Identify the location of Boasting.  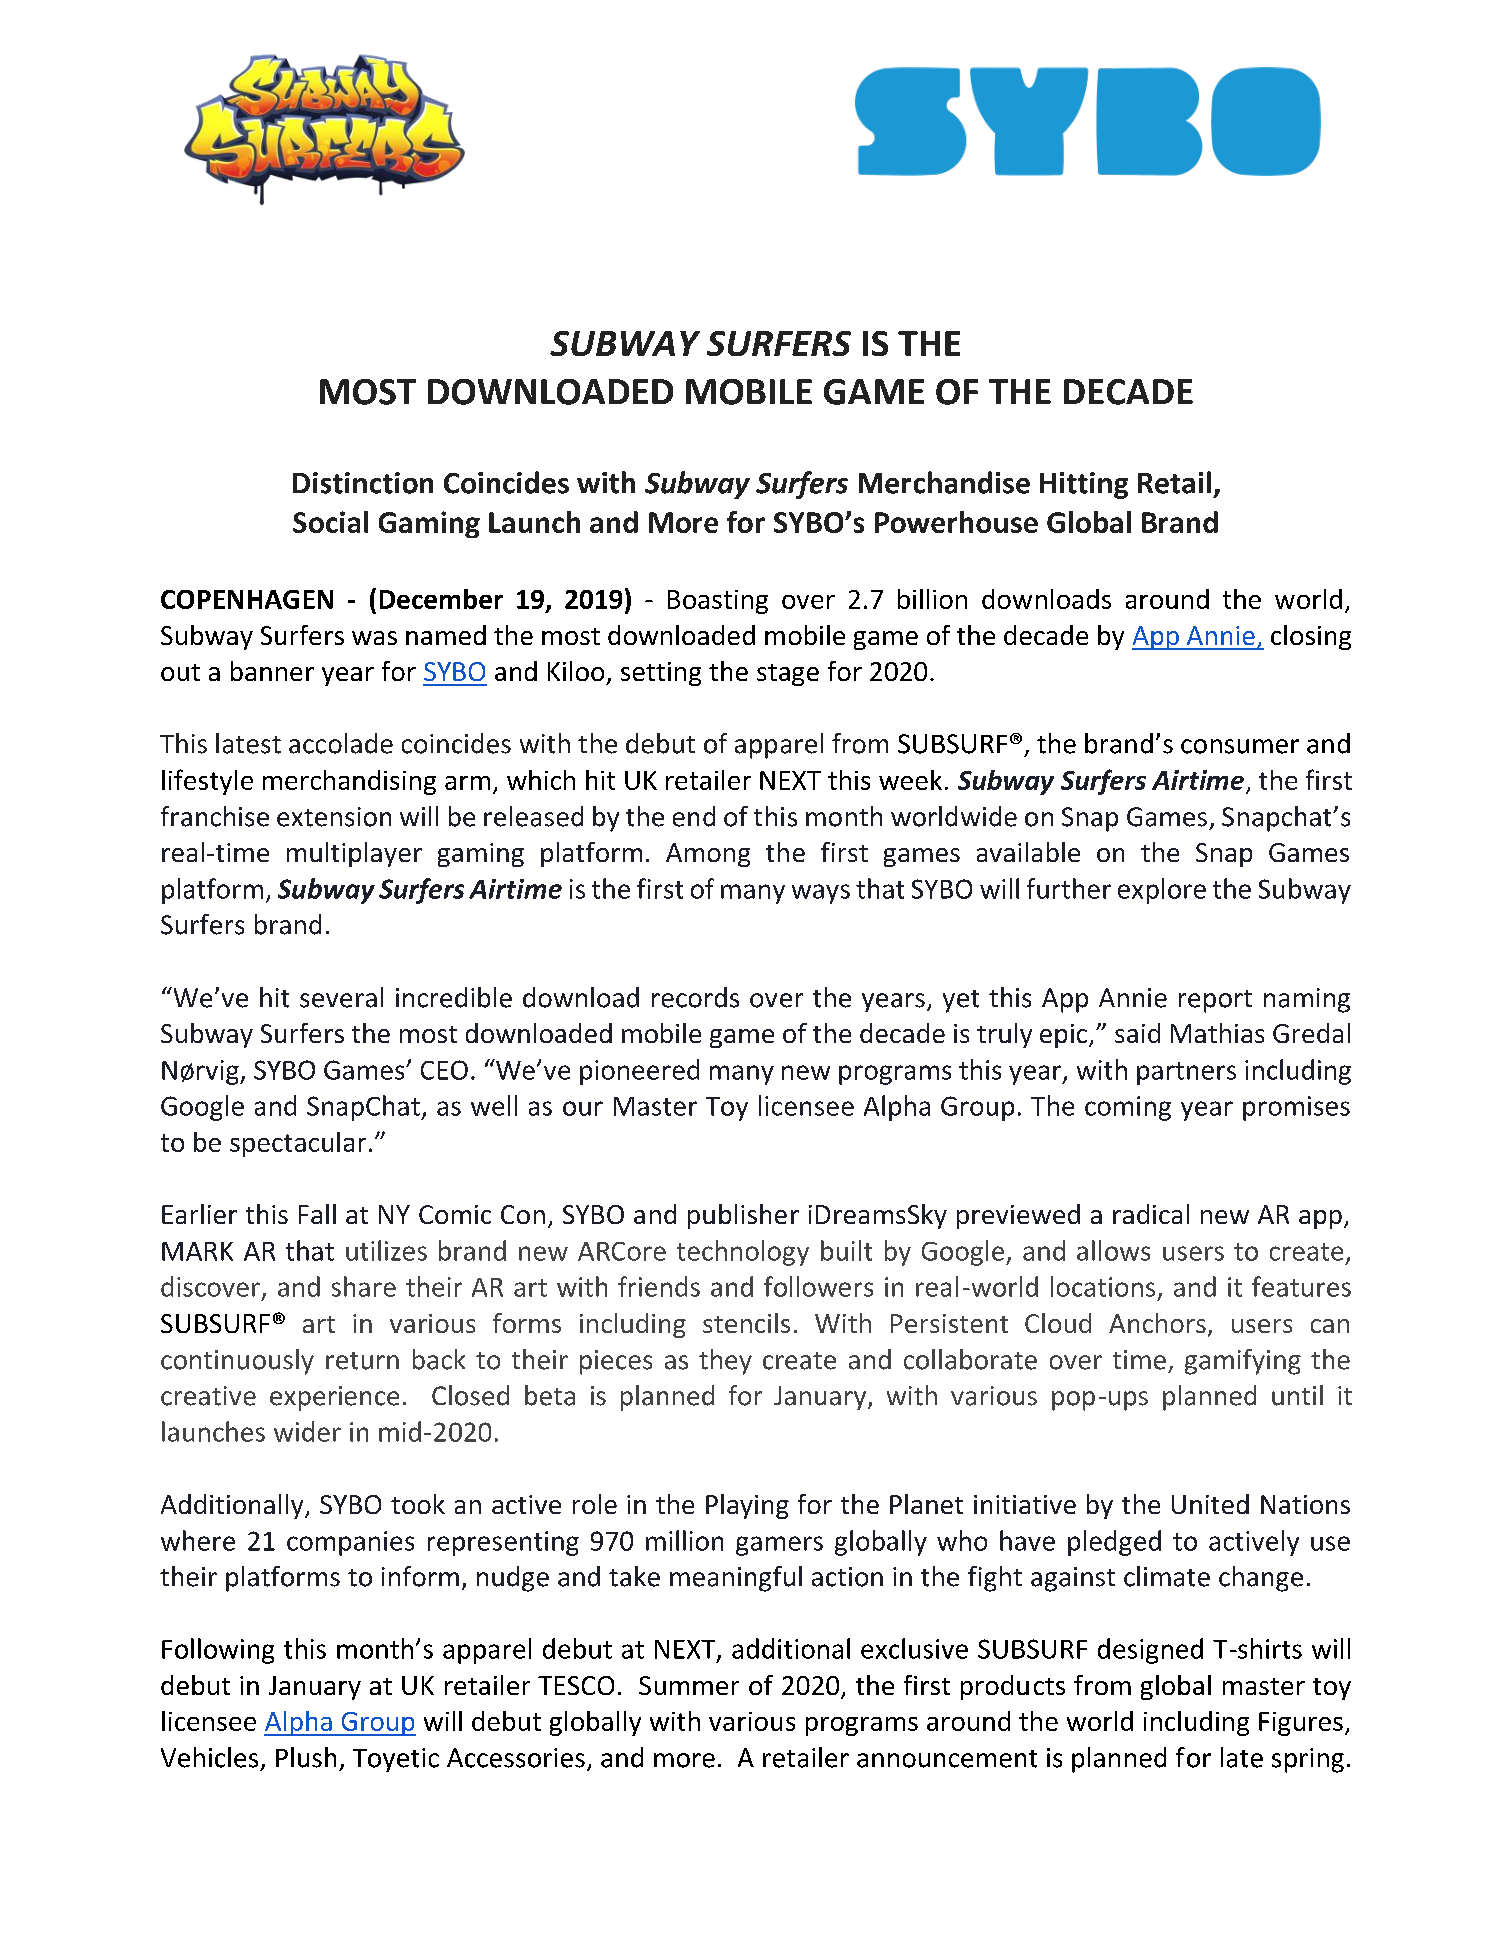
(718, 602).
